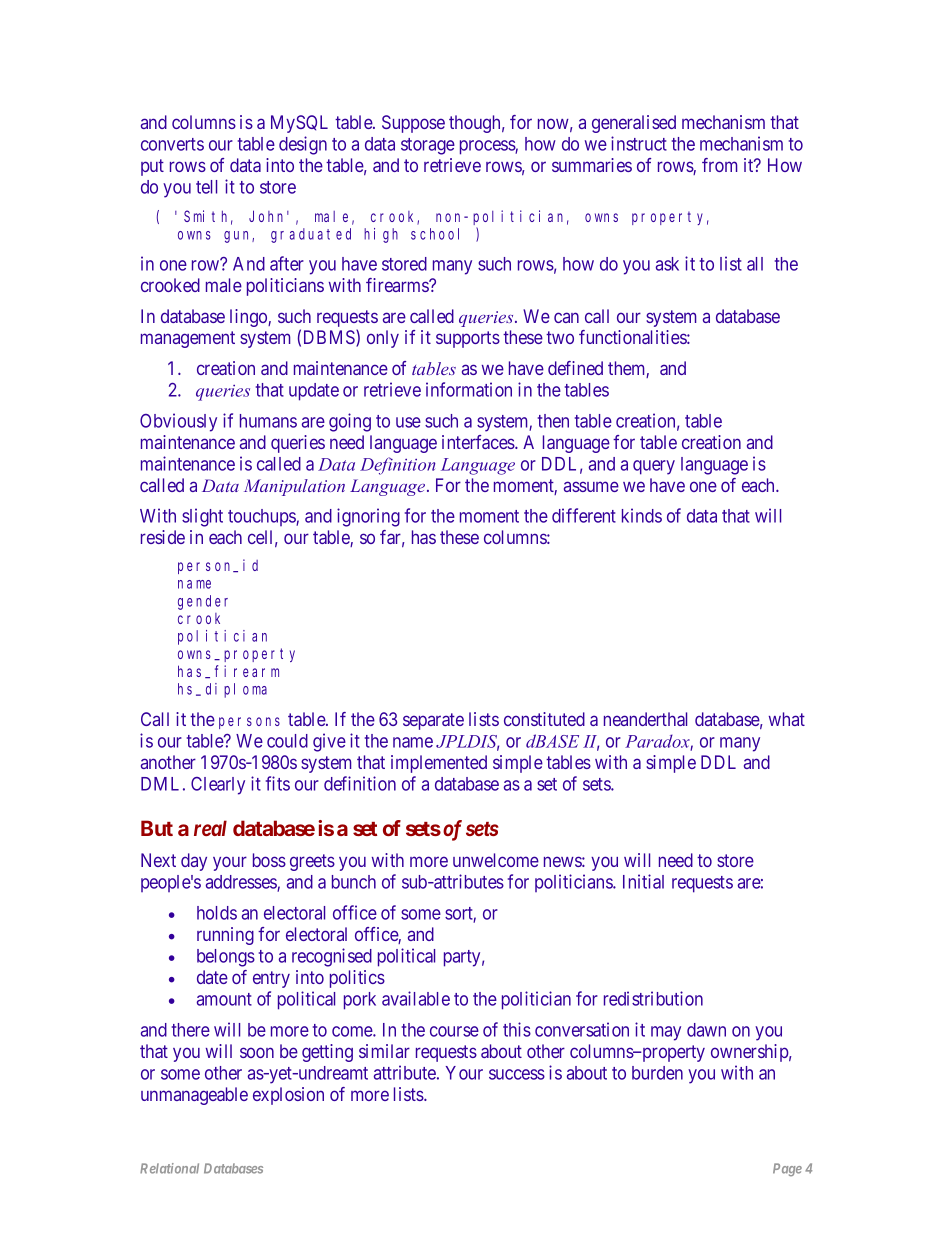  I want to click on storage, so click(428, 146).
